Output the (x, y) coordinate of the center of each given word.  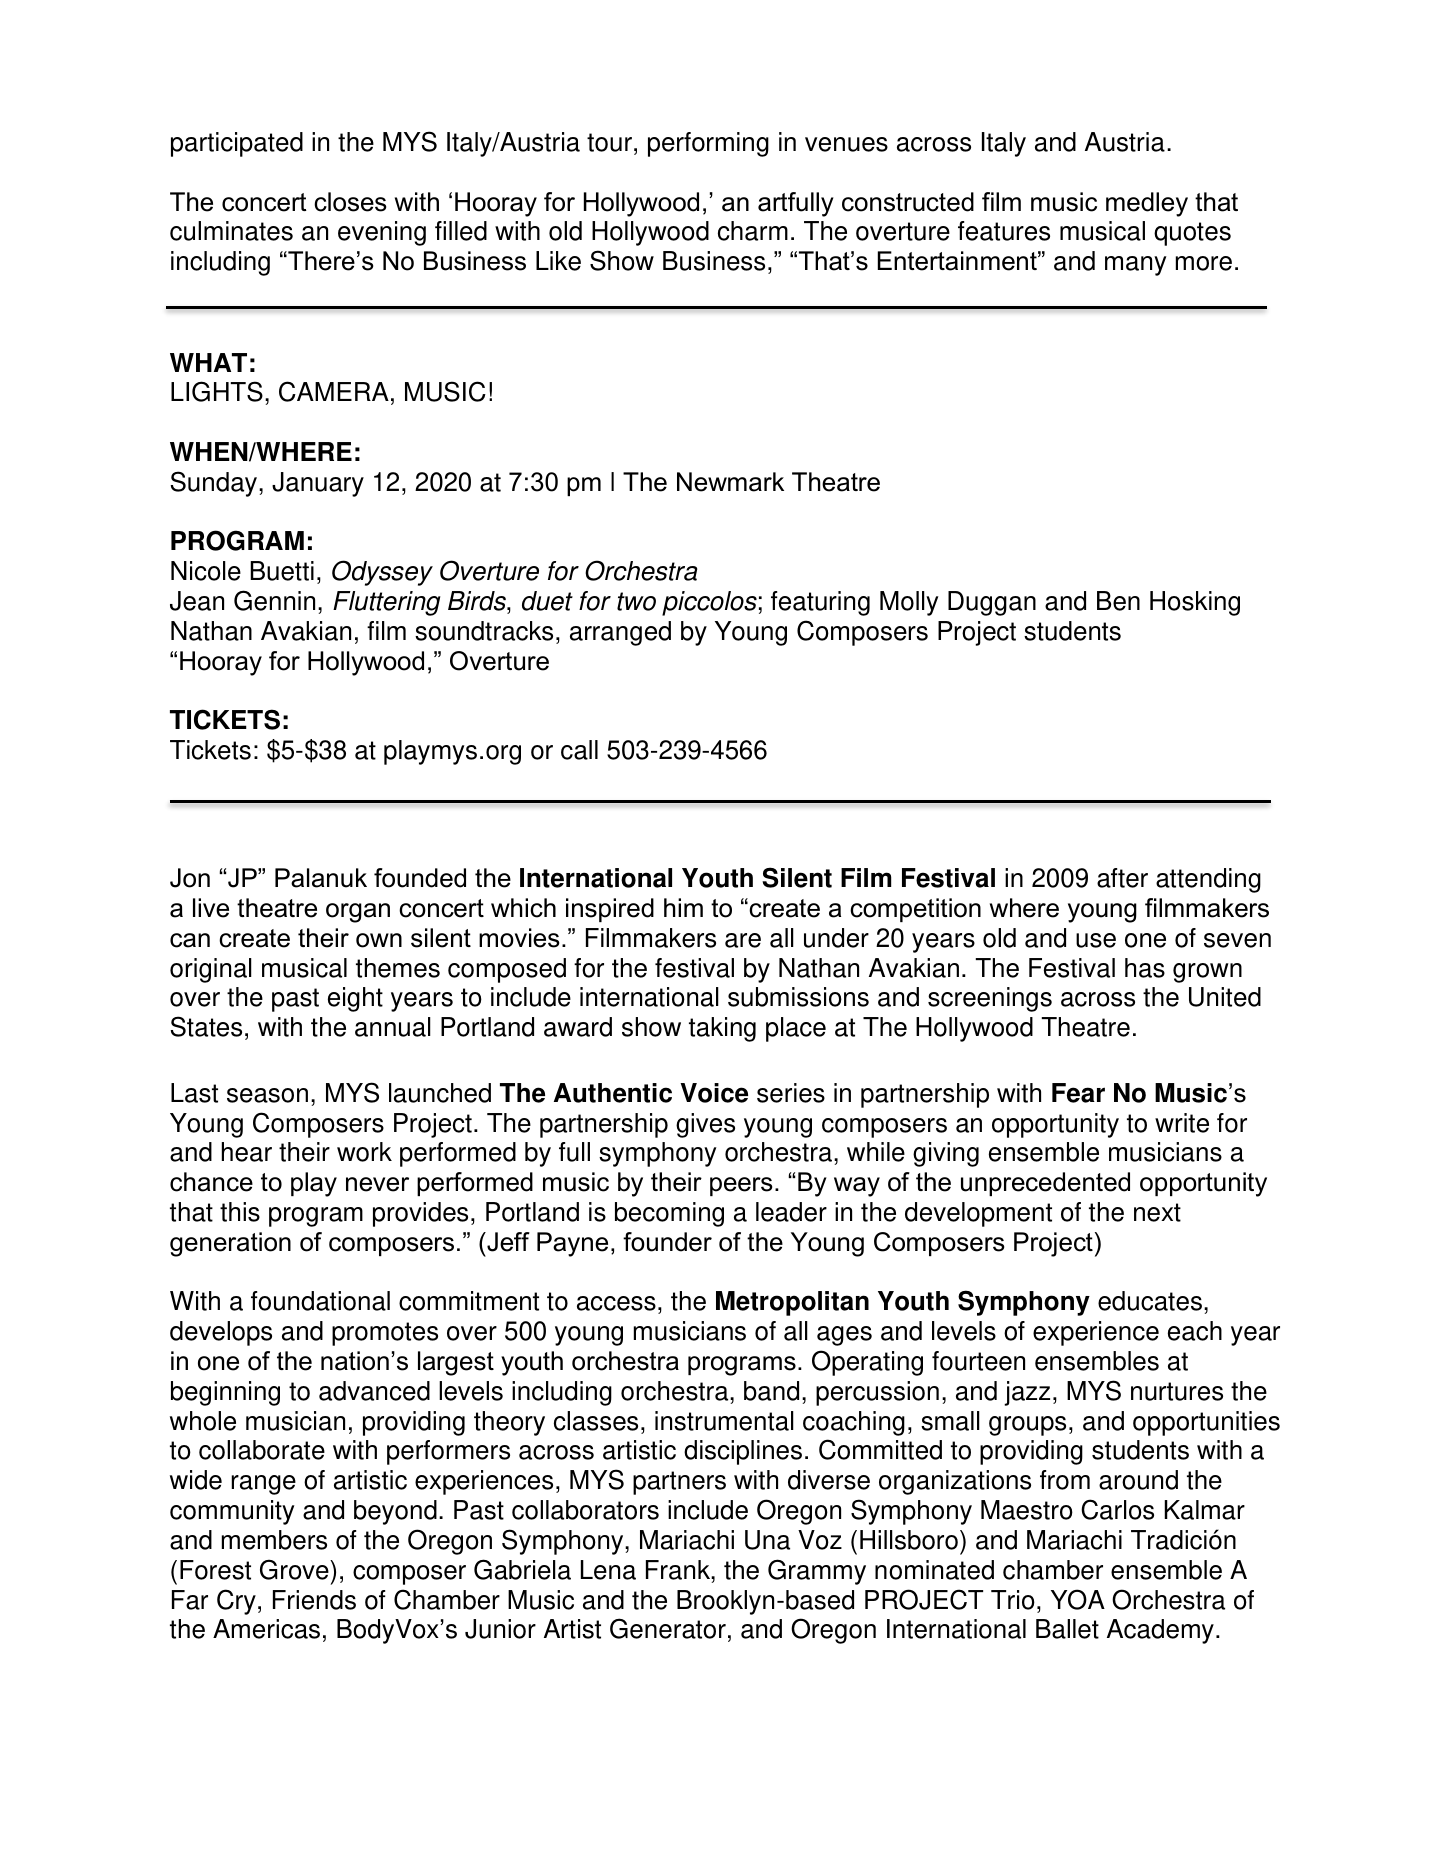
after (1122, 878)
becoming (669, 1214)
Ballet (1067, 1629)
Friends (314, 1600)
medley (1147, 204)
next (1157, 1212)
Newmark (730, 482)
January (318, 484)
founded (420, 878)
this (240, 1212)
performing (708, 144)
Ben (1118, 601)
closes (350, 202)
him (683, 907)
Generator (668, 1628)
